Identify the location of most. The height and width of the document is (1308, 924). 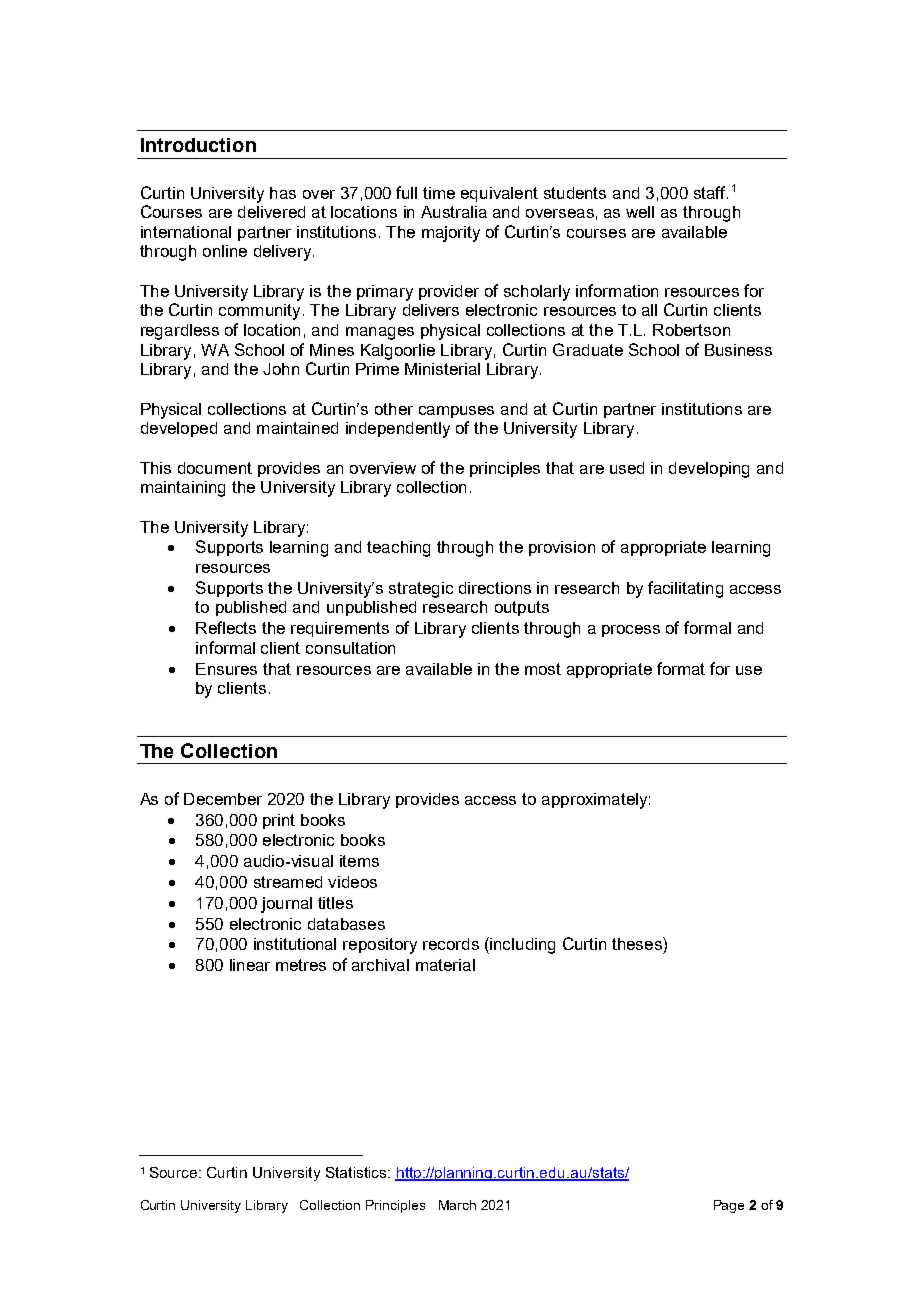
(543, 669).
